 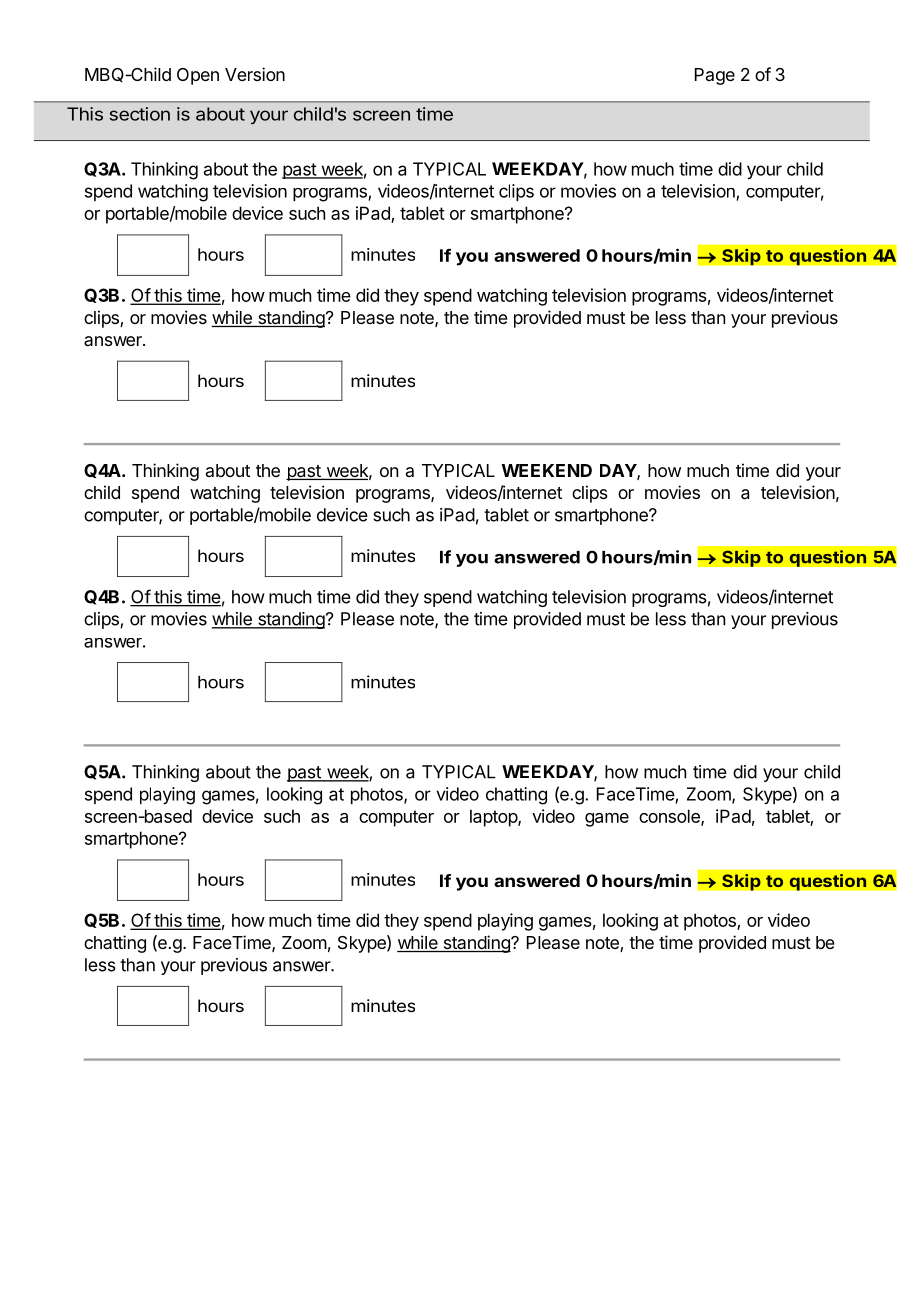 I want to click on console, so click(x=670, y=817).
